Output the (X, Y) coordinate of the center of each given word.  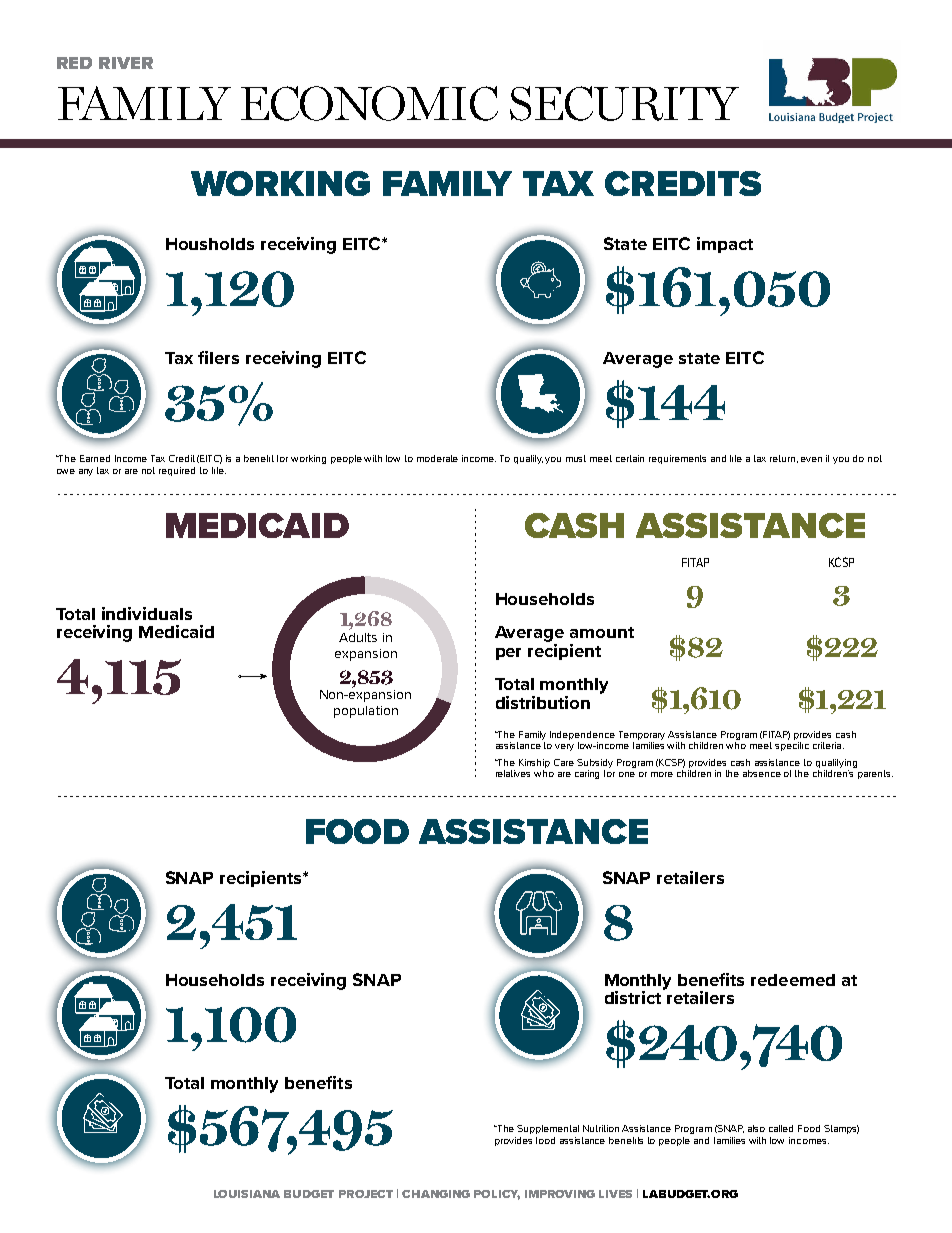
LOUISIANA (247, 1194)
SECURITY (624, 103)
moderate (437, 458)
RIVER (126, 63)
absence (762, 773)
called (781, 1128)
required (177, 471)
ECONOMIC (369, 103)
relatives (513, 773)
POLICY (497, 1195)
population (366, 712)
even (811, 459)
